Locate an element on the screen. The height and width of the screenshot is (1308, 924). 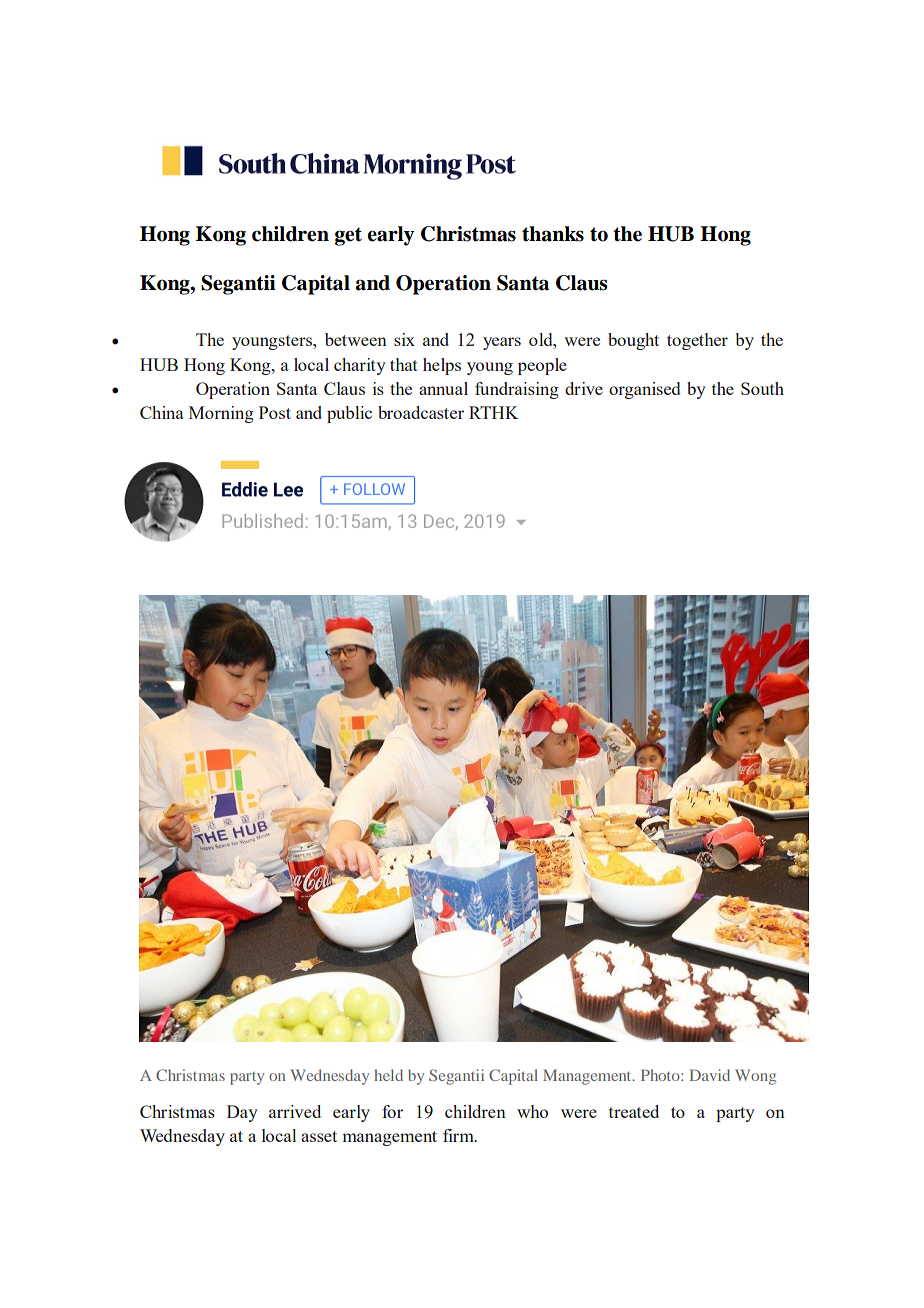
Morning is located at coordinates (221, 414).
